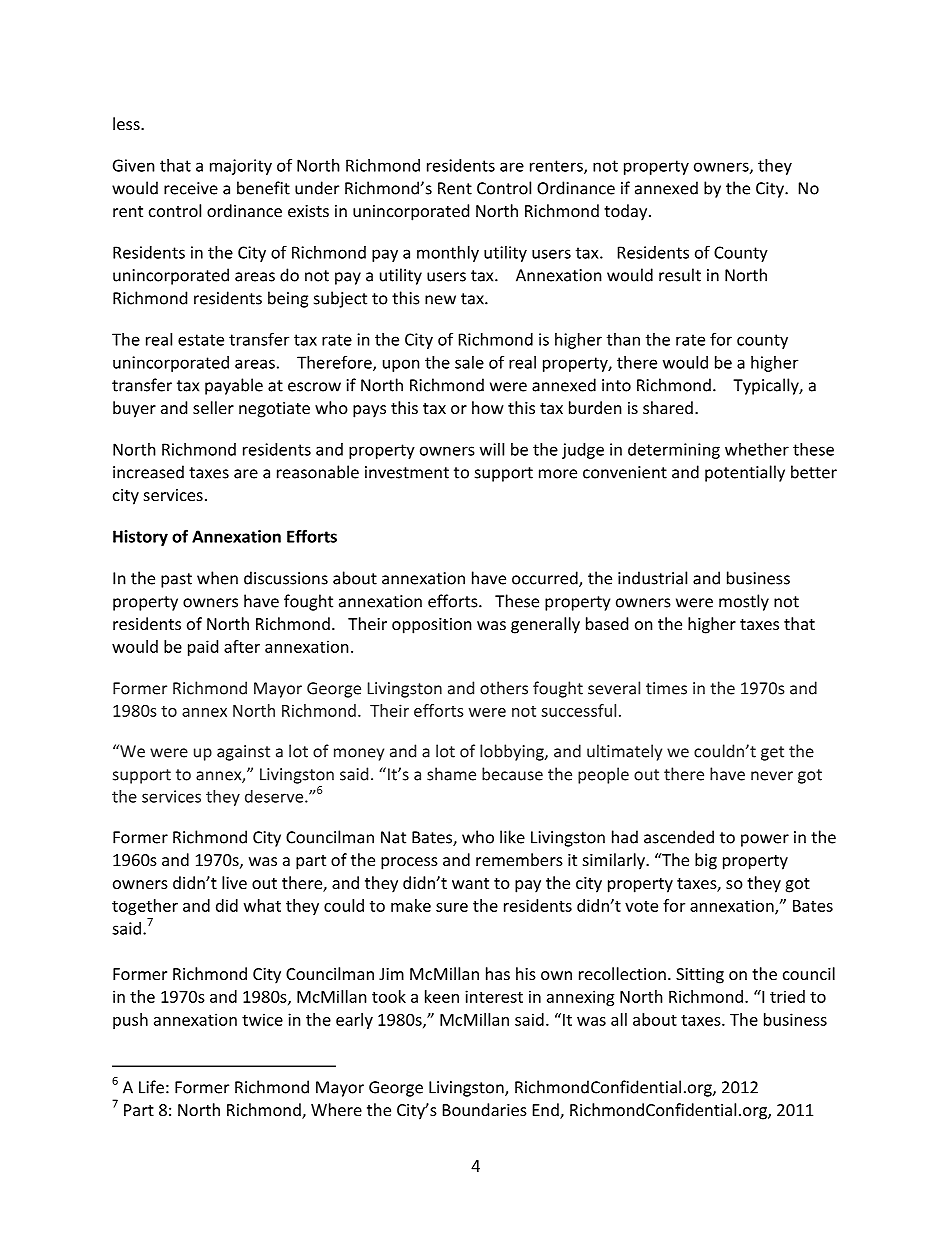  I want to click on Life, so click(151, 1087).
